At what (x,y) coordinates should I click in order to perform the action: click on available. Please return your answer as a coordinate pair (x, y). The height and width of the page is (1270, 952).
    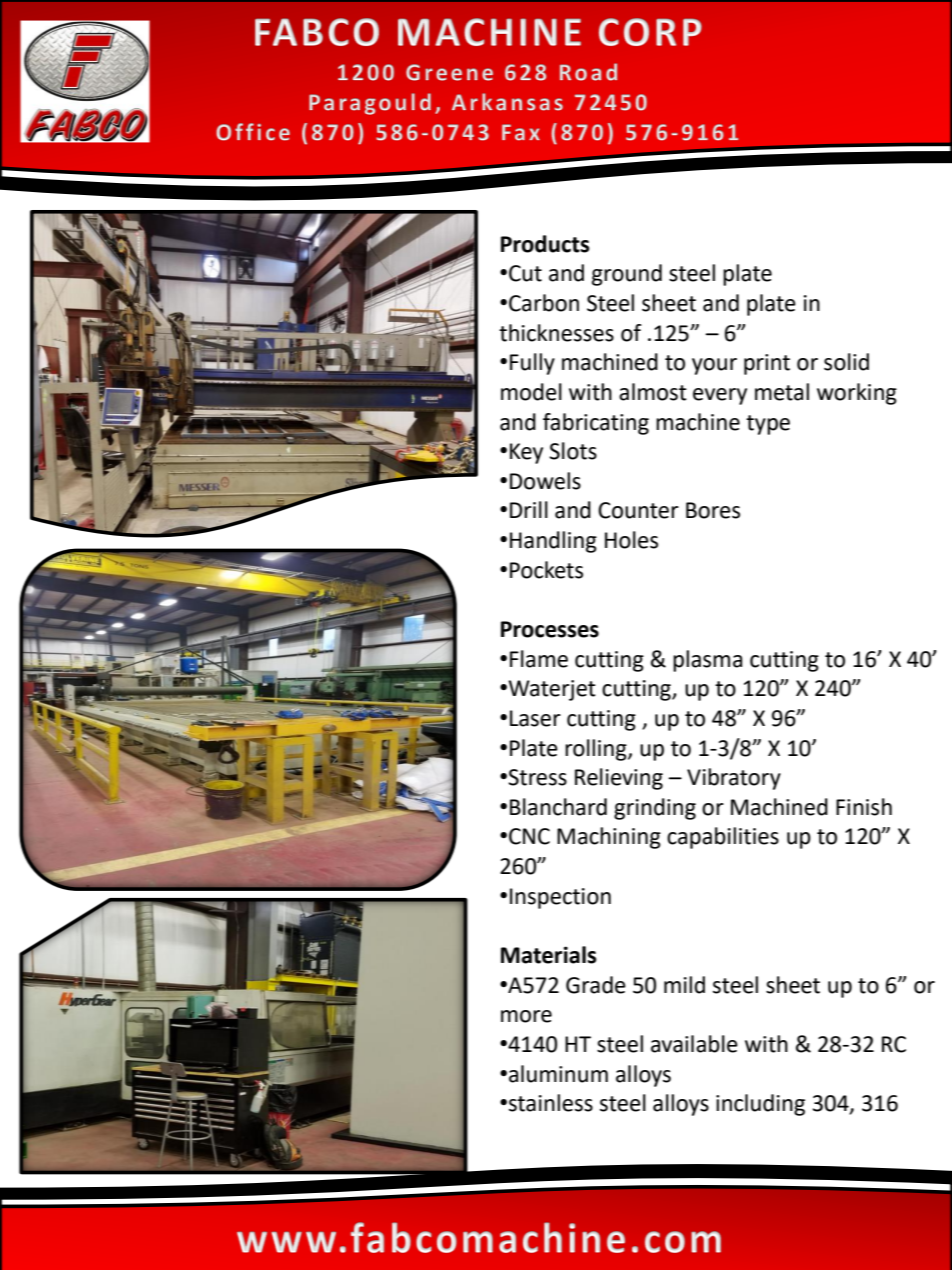
    Looking at the image, I should click on (694, 1044).
